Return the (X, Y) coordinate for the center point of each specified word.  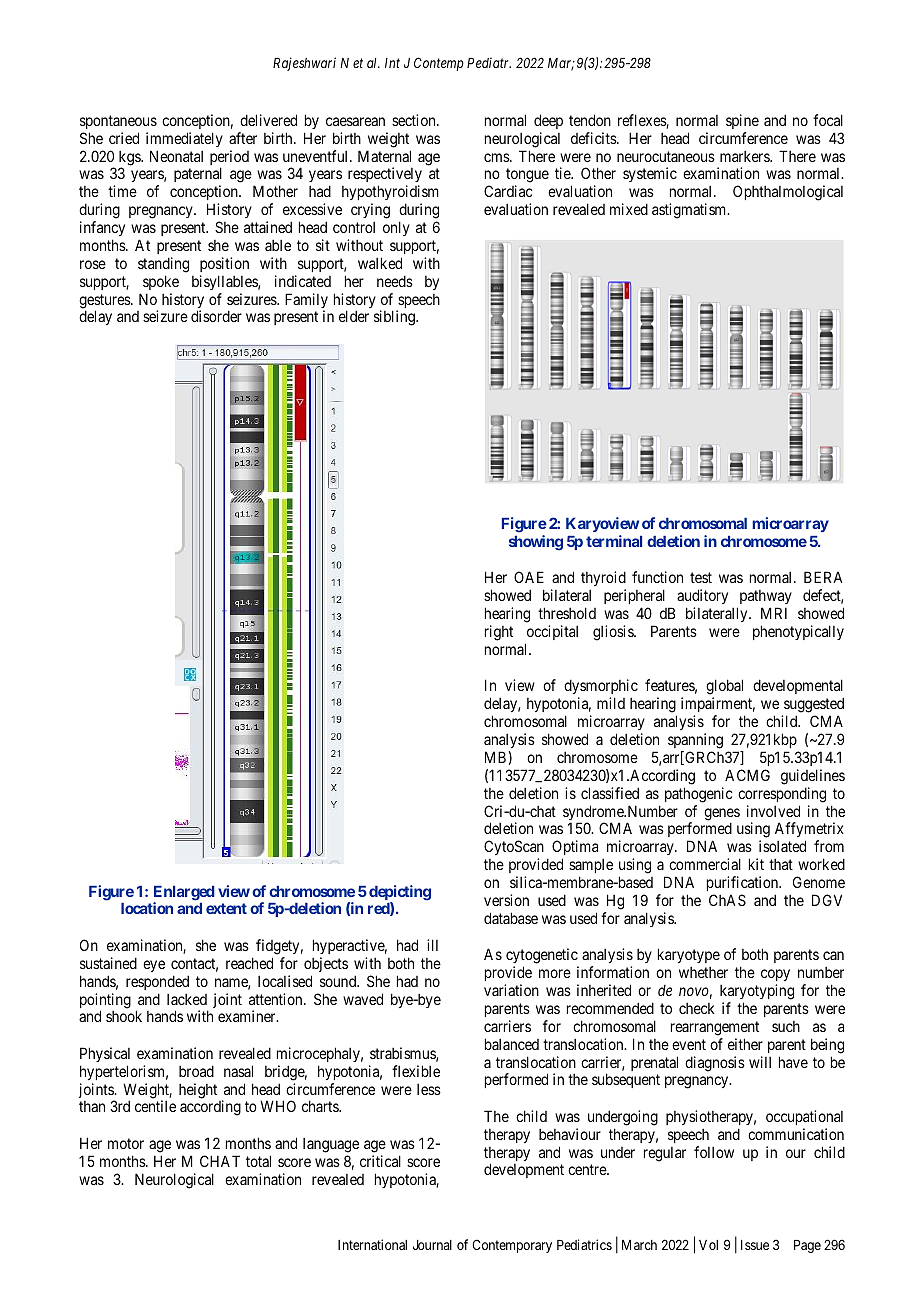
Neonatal (176, 156)
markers (745, 156)
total (258, 1161)
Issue (755, 1245)
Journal (432, 1245)
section (415, 120)
